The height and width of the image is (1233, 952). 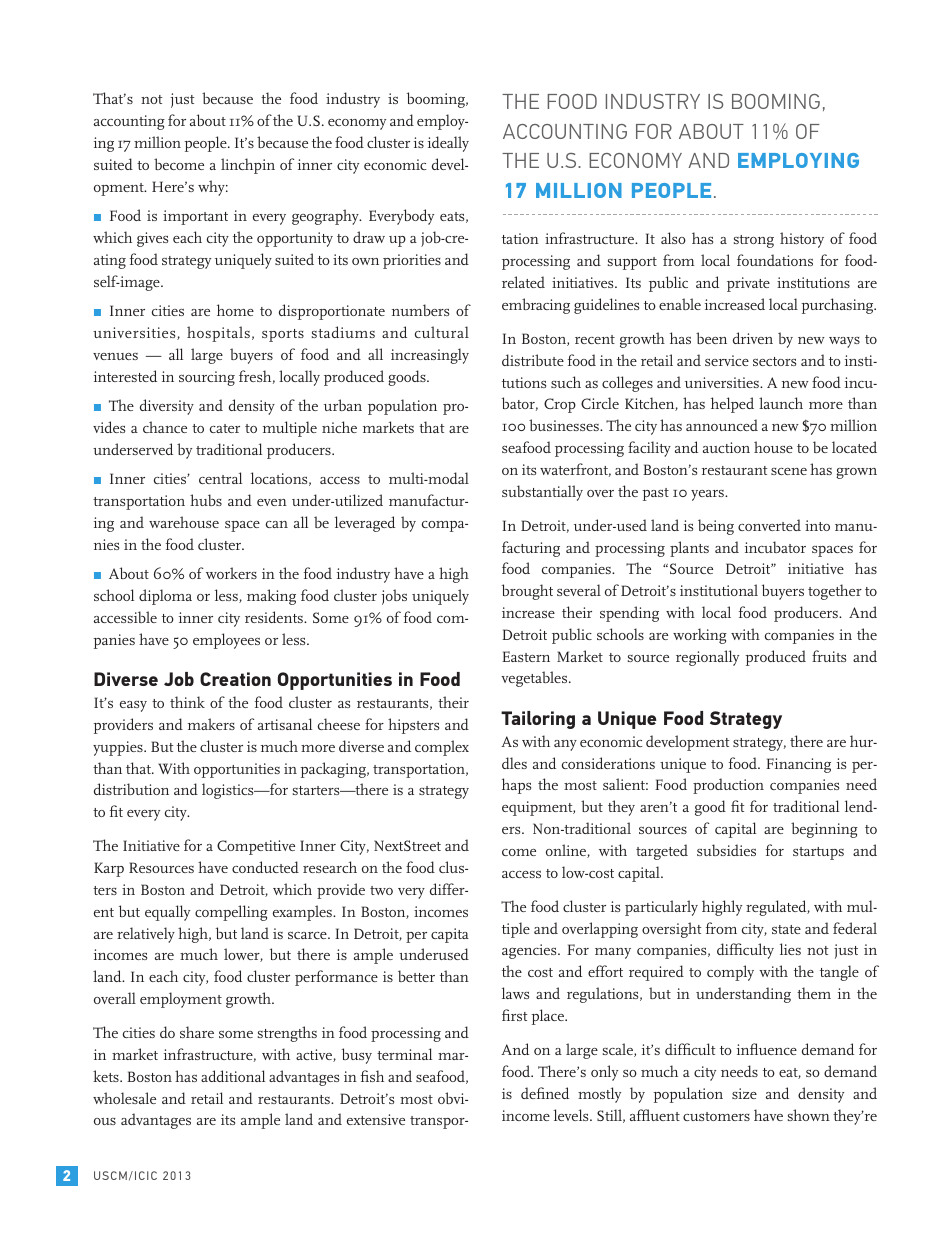 What do you see at coordinates (754, 241) in the image?
I see `strong` at bounding box center [754, 241].
